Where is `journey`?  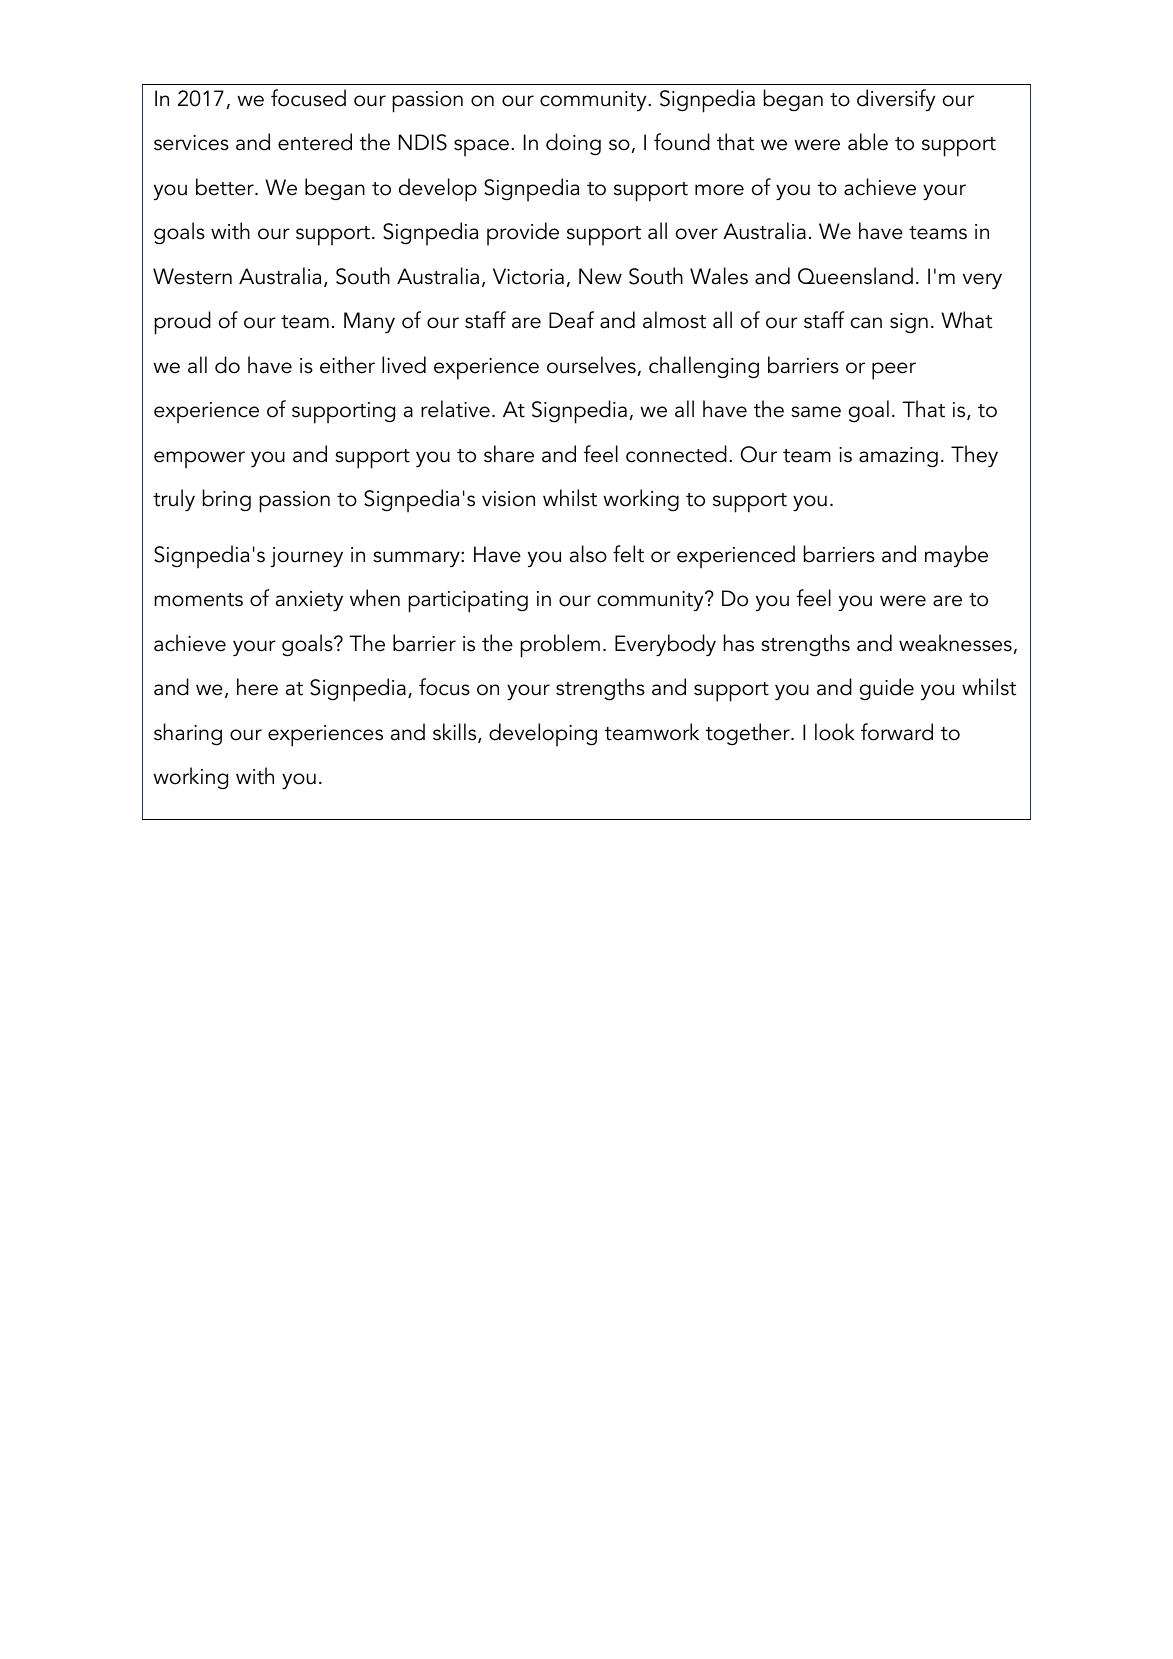
journey is located at coordinates (307, 557).
